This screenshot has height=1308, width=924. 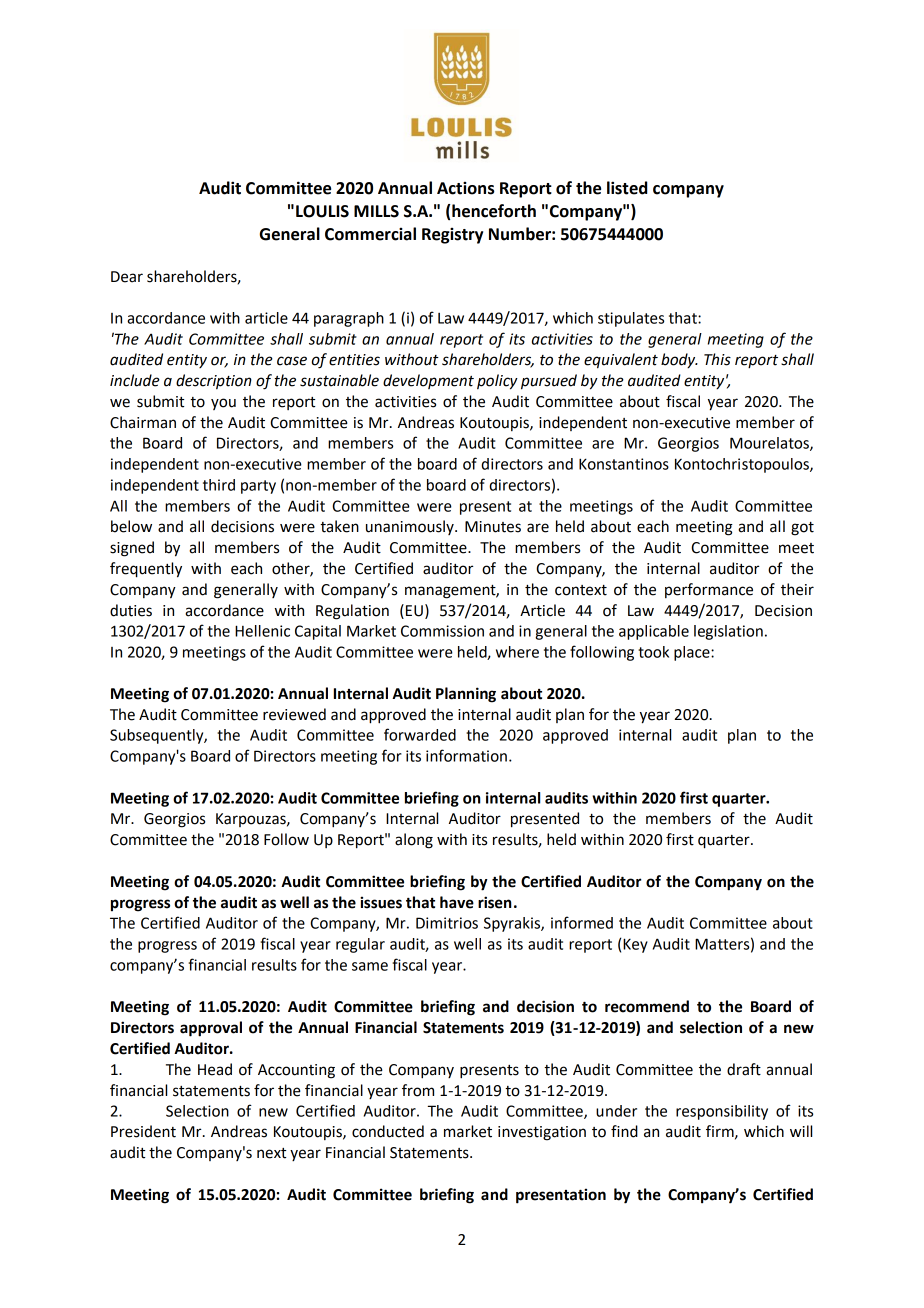 What do you see at coordinates (497, 382) in the screenshot?
I see `policy` at bounding box center [497, 382].
